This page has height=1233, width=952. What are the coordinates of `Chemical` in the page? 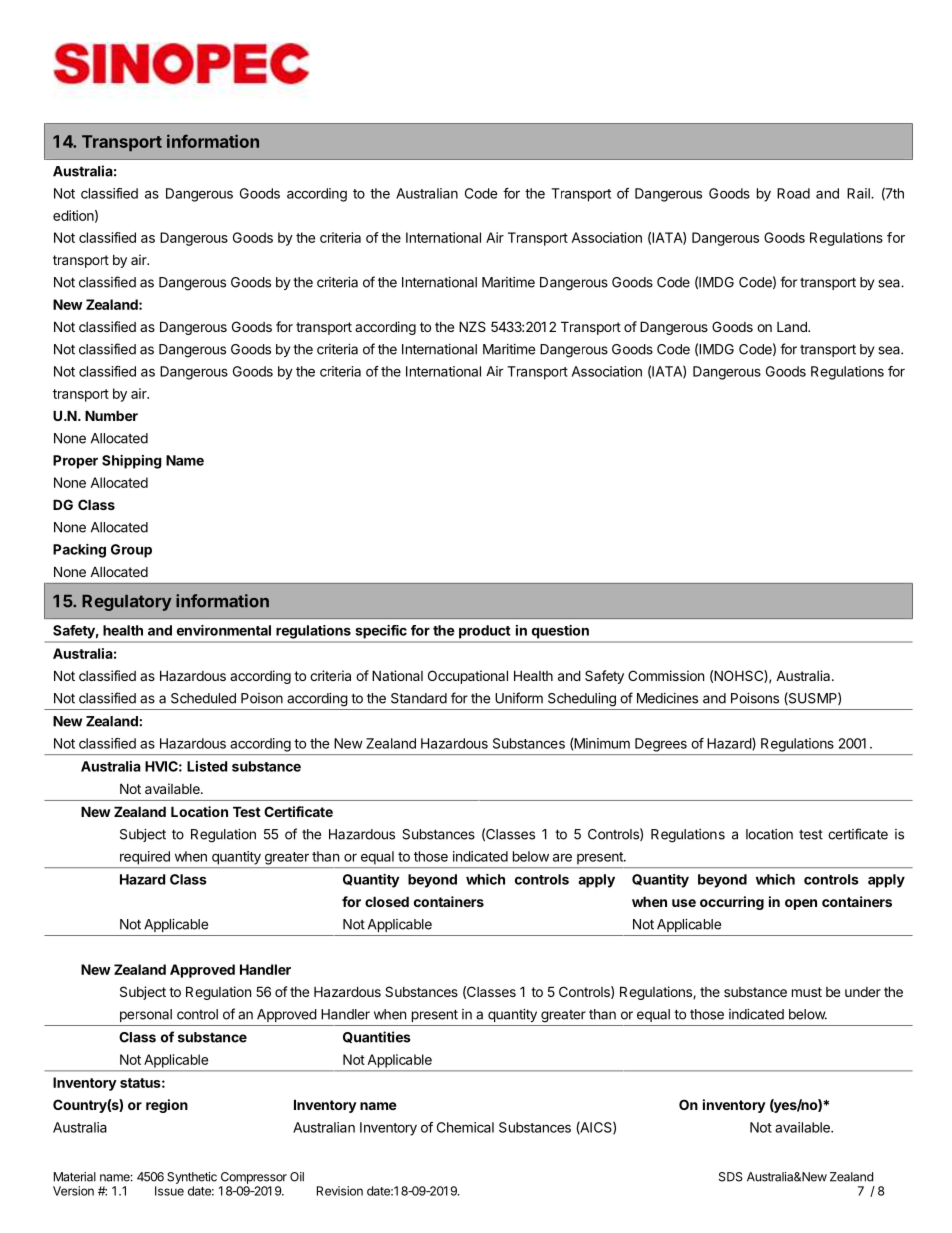 It's located at (465, 1127).
